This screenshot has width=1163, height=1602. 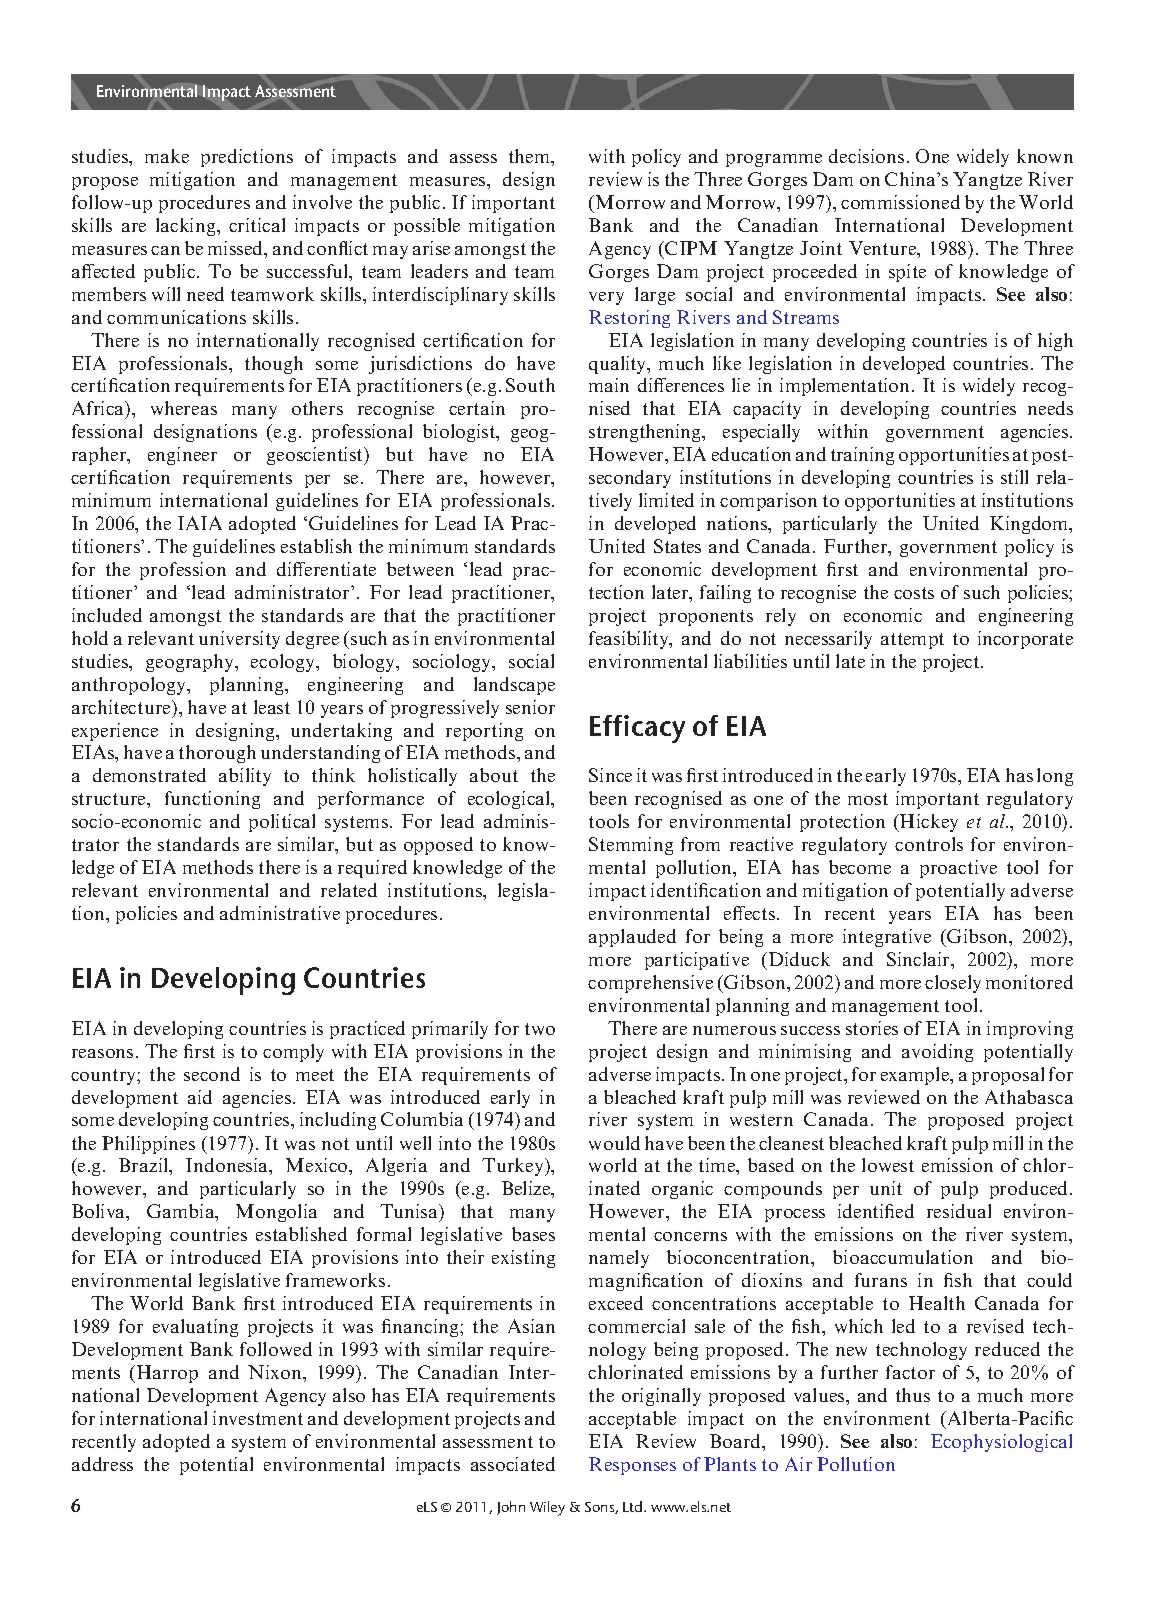 I want to click on lacking, so click(x=187, y=227).
